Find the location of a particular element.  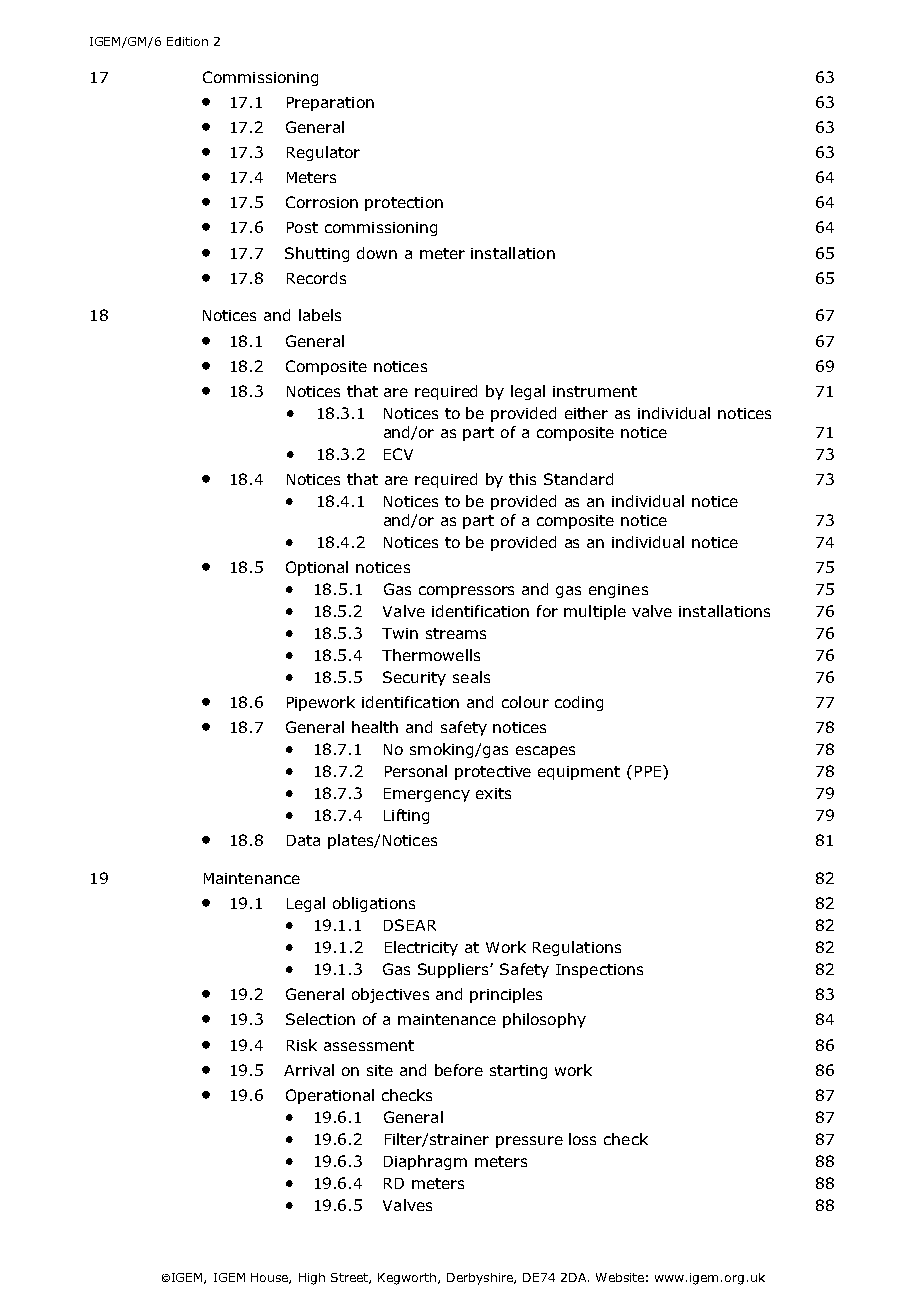

High is located at coordinates (312, 1279).
